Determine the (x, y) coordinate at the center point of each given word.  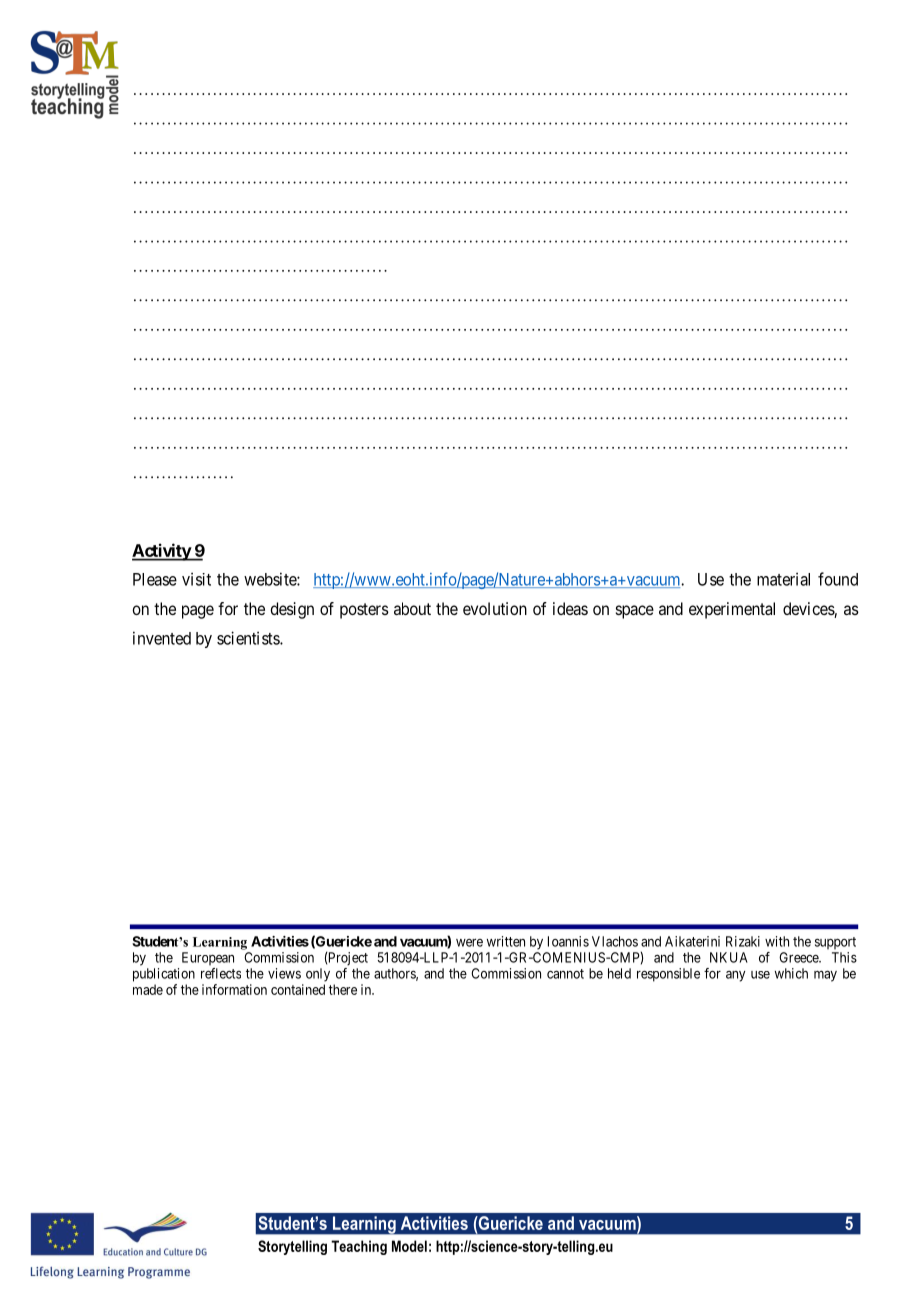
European (208, 959)
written (506, 941)
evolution (495, 608)
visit (196, 579)
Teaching (359, 1247)
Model (409, 1246)
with (777, 941)
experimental (732, 610)
